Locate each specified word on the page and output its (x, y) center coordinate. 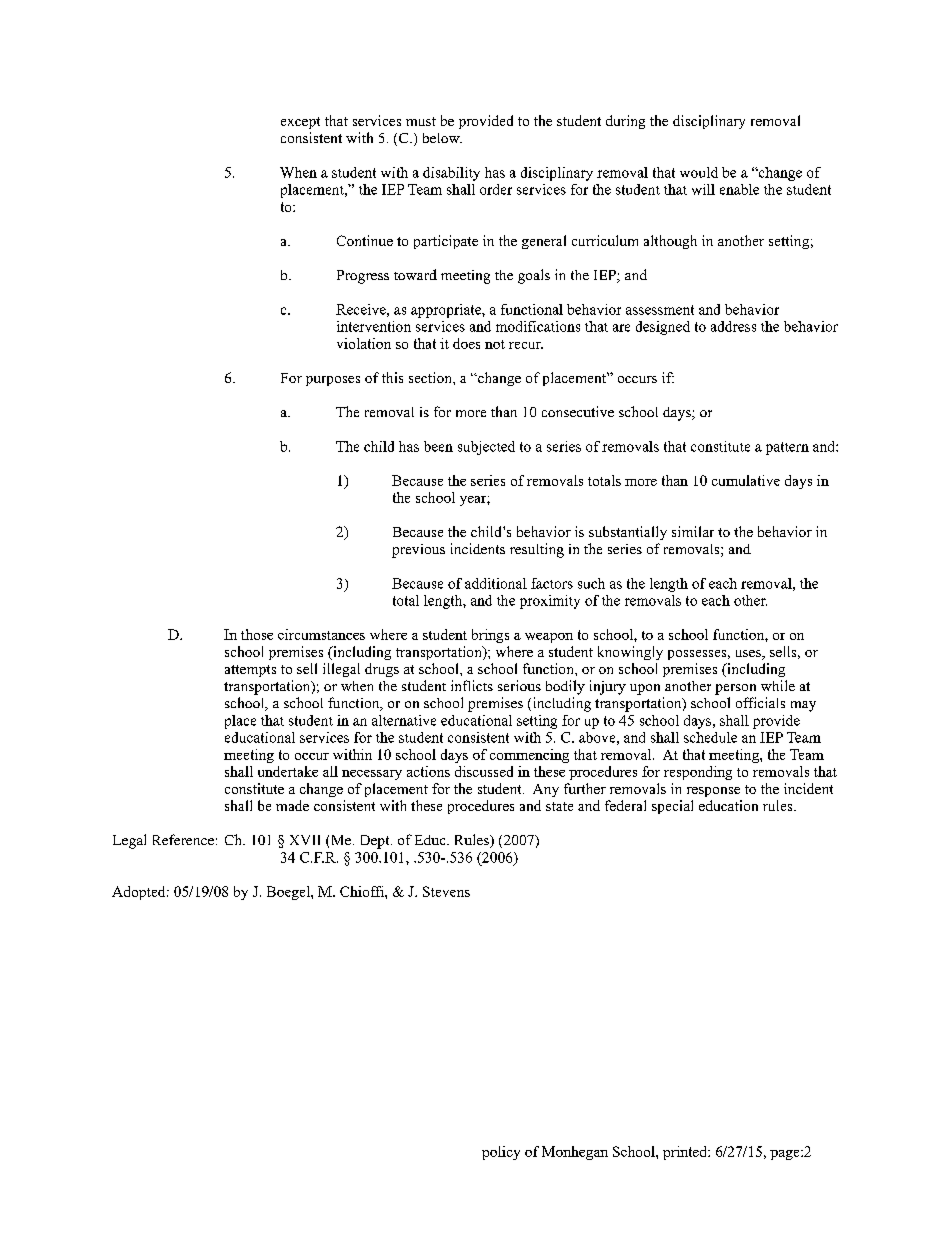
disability (451, 174)
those (257, 634)
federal (625, 805)
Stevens (446, 891)
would (699, 172)
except (300, 123)
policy (501, 1153)
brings (490, 636)
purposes (333, 381)
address (733, 326)
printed (686, 1153)
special (672, 807)
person (735, 689)
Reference (183, 839)
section (431, 377)
